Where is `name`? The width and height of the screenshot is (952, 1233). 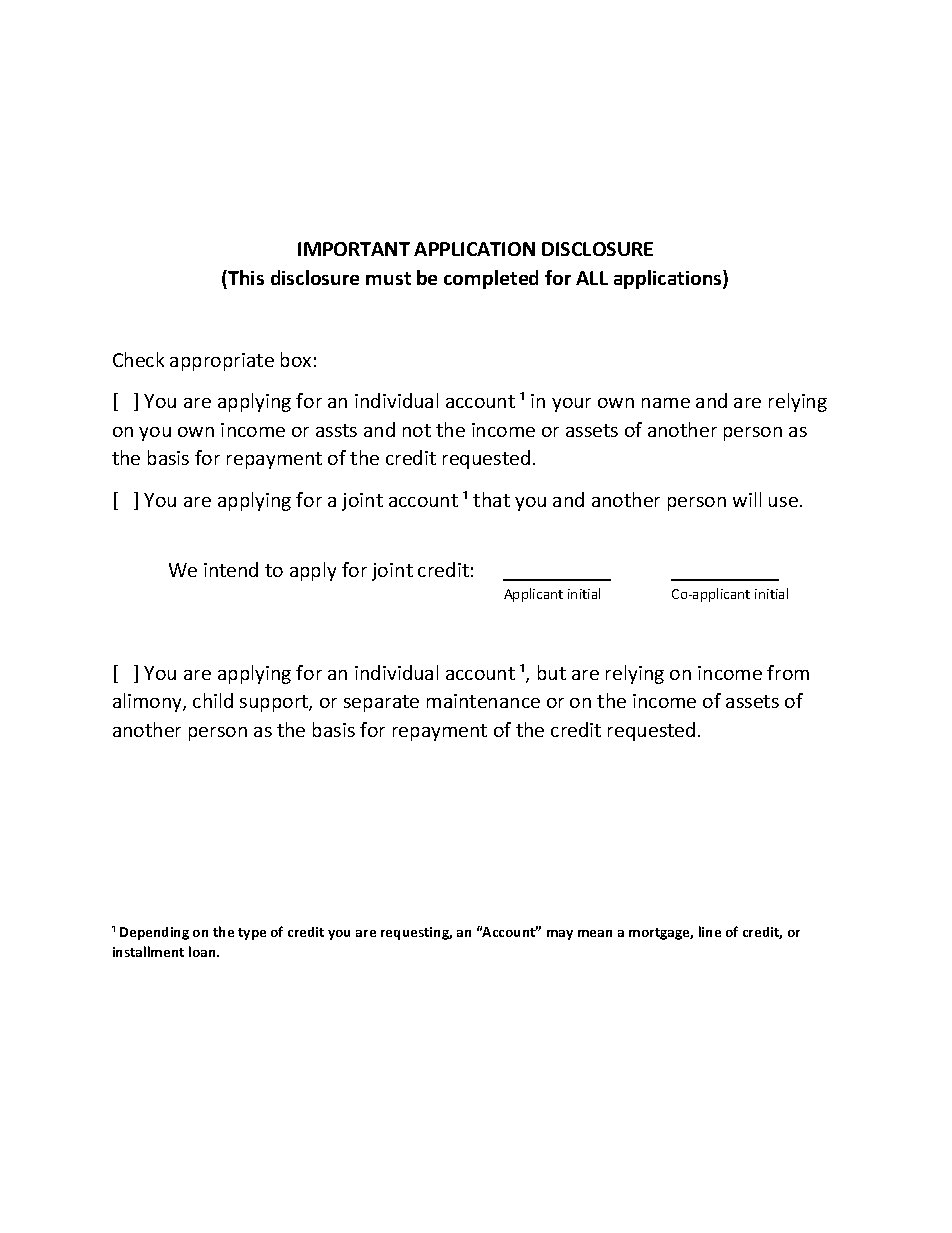
name is located at coordinates (666, 403).
